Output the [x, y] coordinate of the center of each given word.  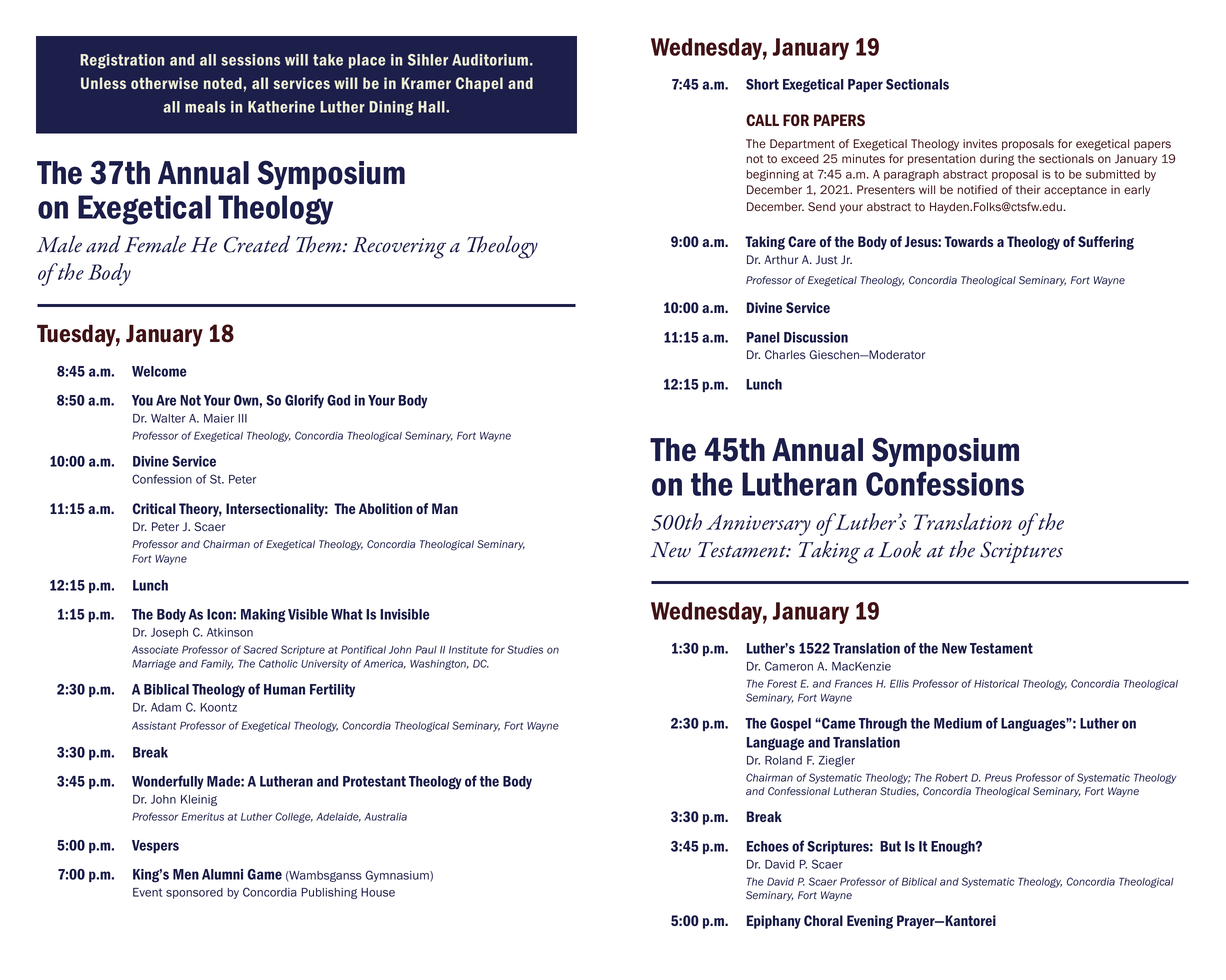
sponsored [194, 893]
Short [762, 84]
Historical [996, 684]
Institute [468, 650]
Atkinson [230, 632]
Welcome [159, 371]
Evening [870, 922]
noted [224, 83]
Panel [763, 337]
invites [980, 144]
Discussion [816, 337]
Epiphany [774, 922]
